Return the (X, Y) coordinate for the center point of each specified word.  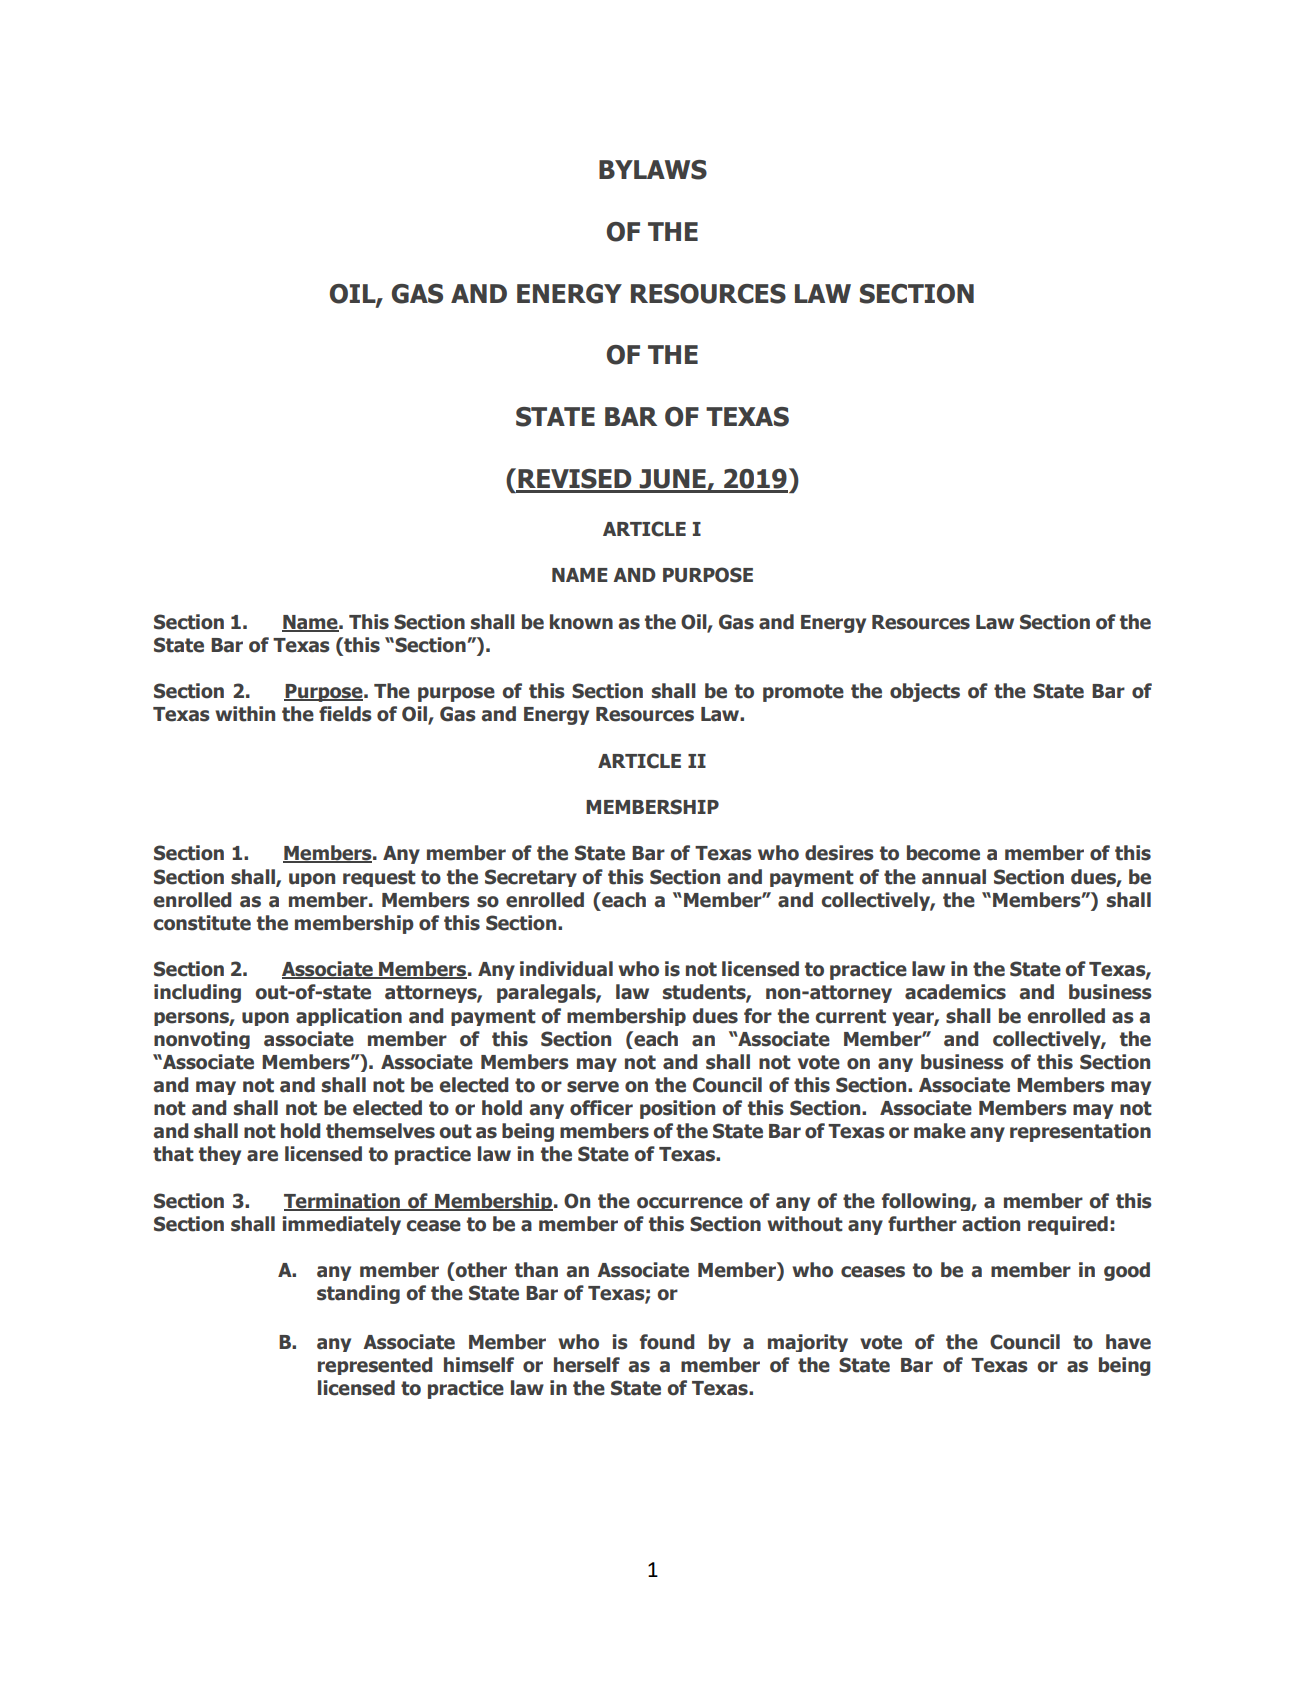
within (245, 714)
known (581, 622)
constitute (202, 923)
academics (955, 992)
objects (925, 692)
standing (358, 1294)
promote (803, 693)
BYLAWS (653, 170)
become (943, 853)
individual (566, 969)
